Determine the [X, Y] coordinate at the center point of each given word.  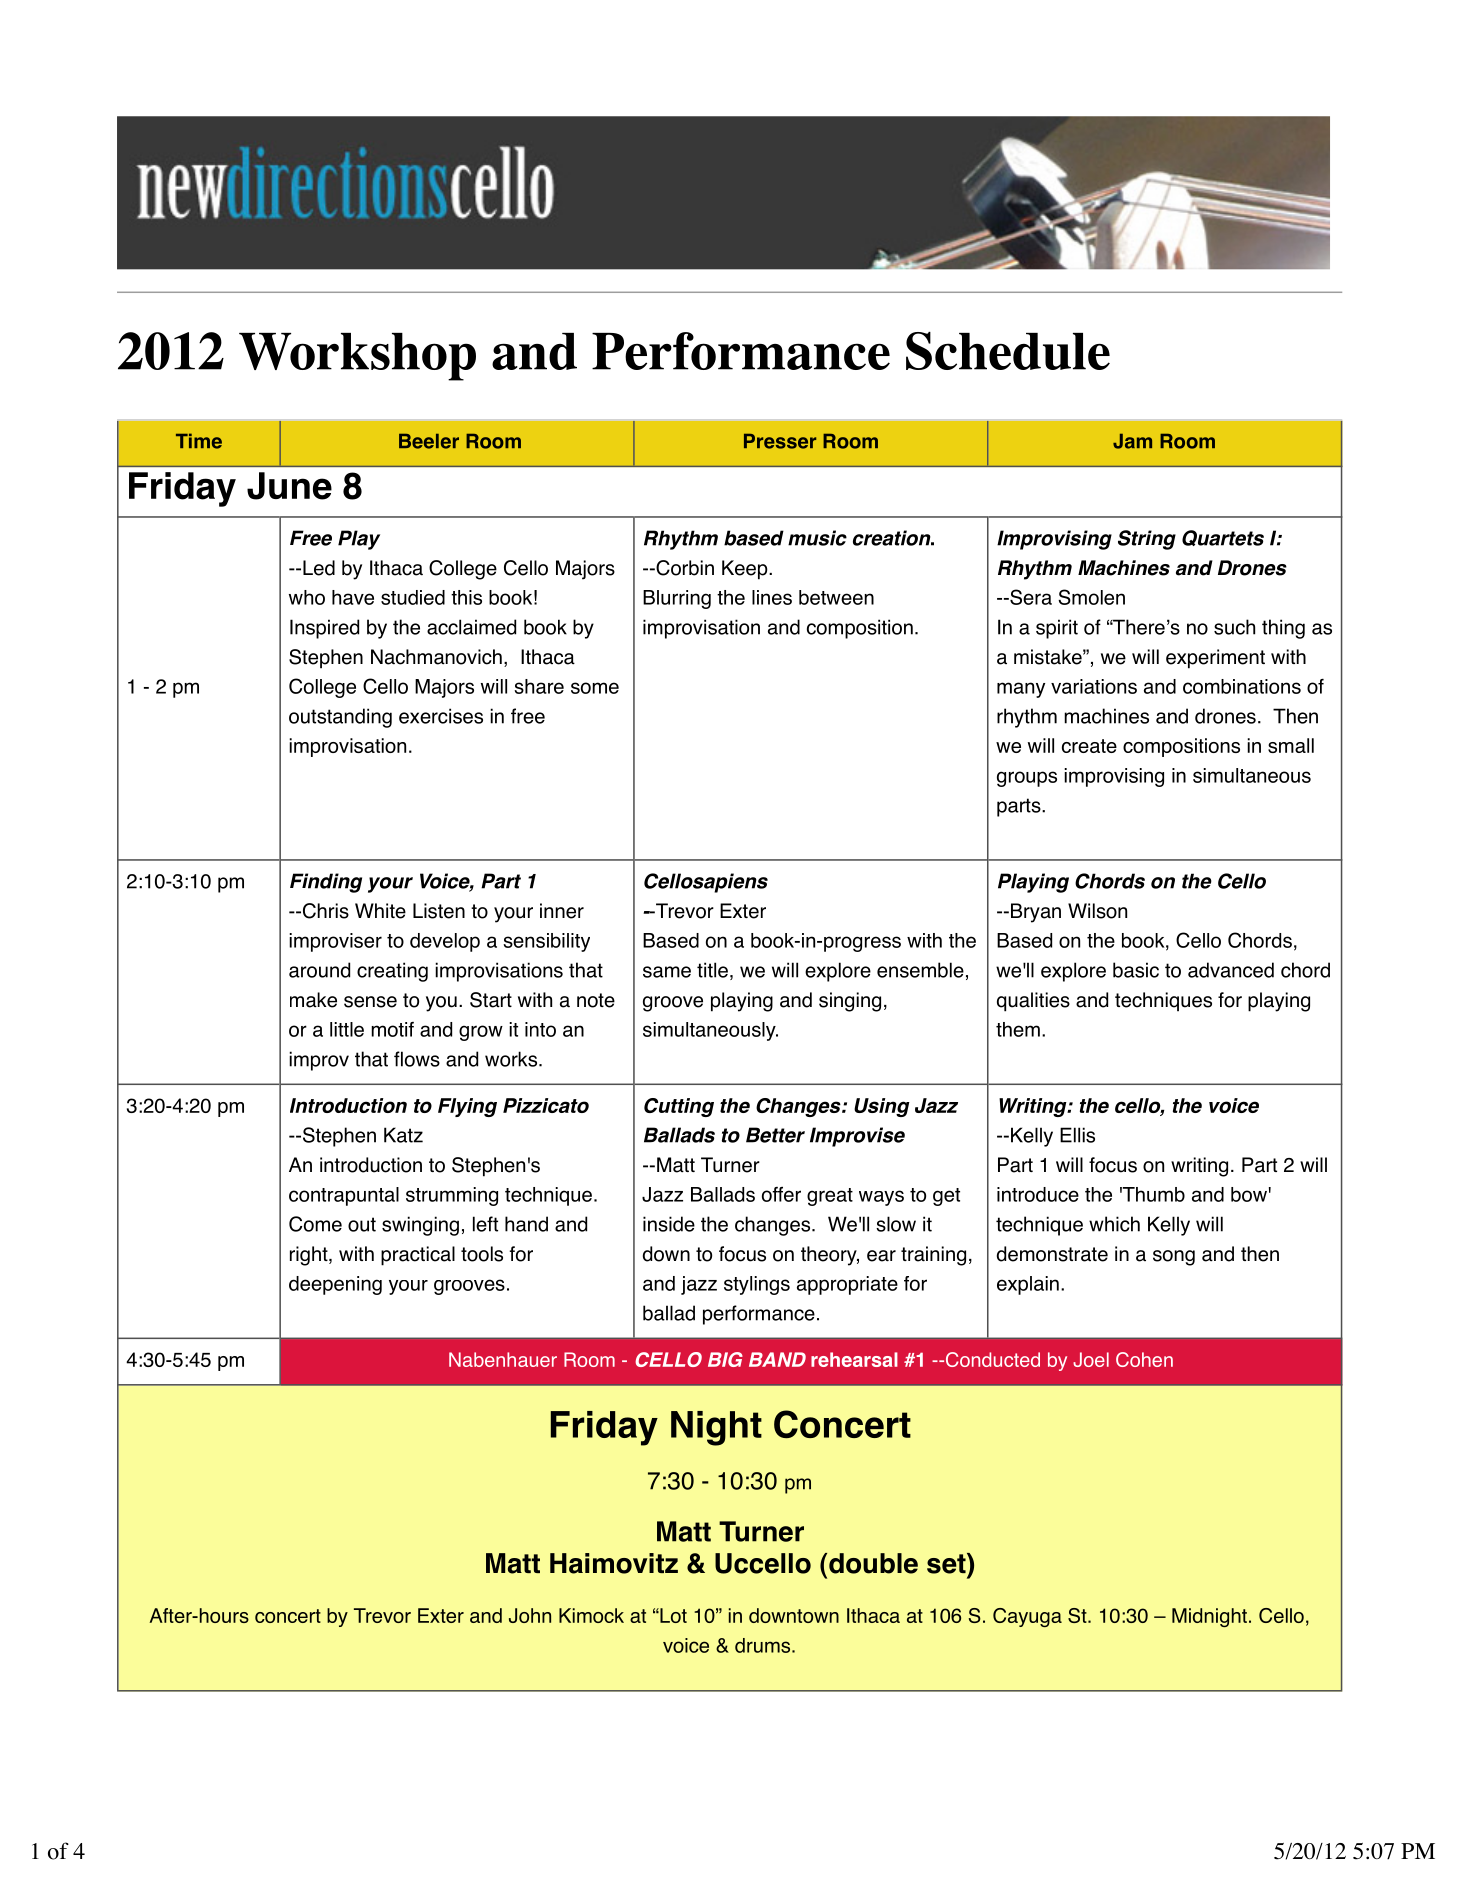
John [530, 1615]
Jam [1132, 441]
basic [1136, 970]
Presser [780, 441]
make [313, 1000]
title [712, 970]
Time [199, 441]
